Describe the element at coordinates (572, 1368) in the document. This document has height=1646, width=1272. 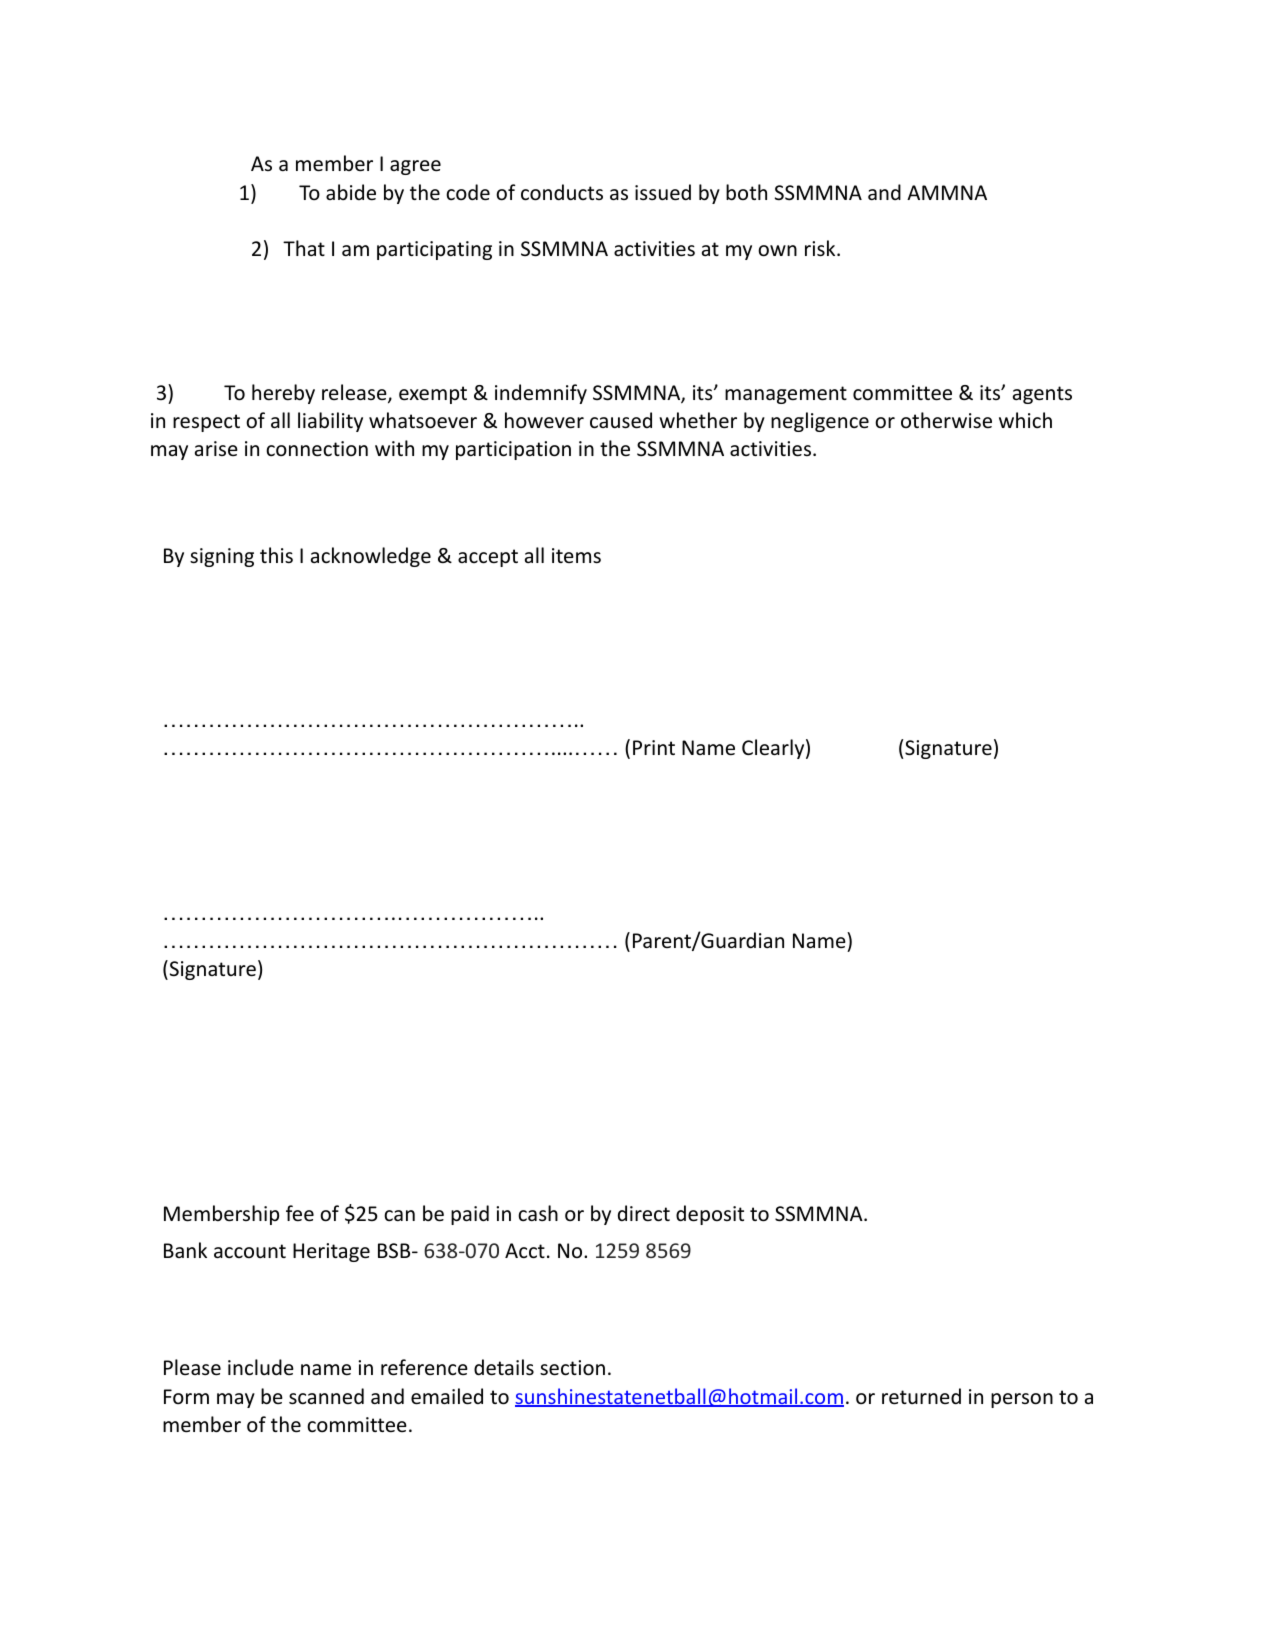
I see `section` at that location.
